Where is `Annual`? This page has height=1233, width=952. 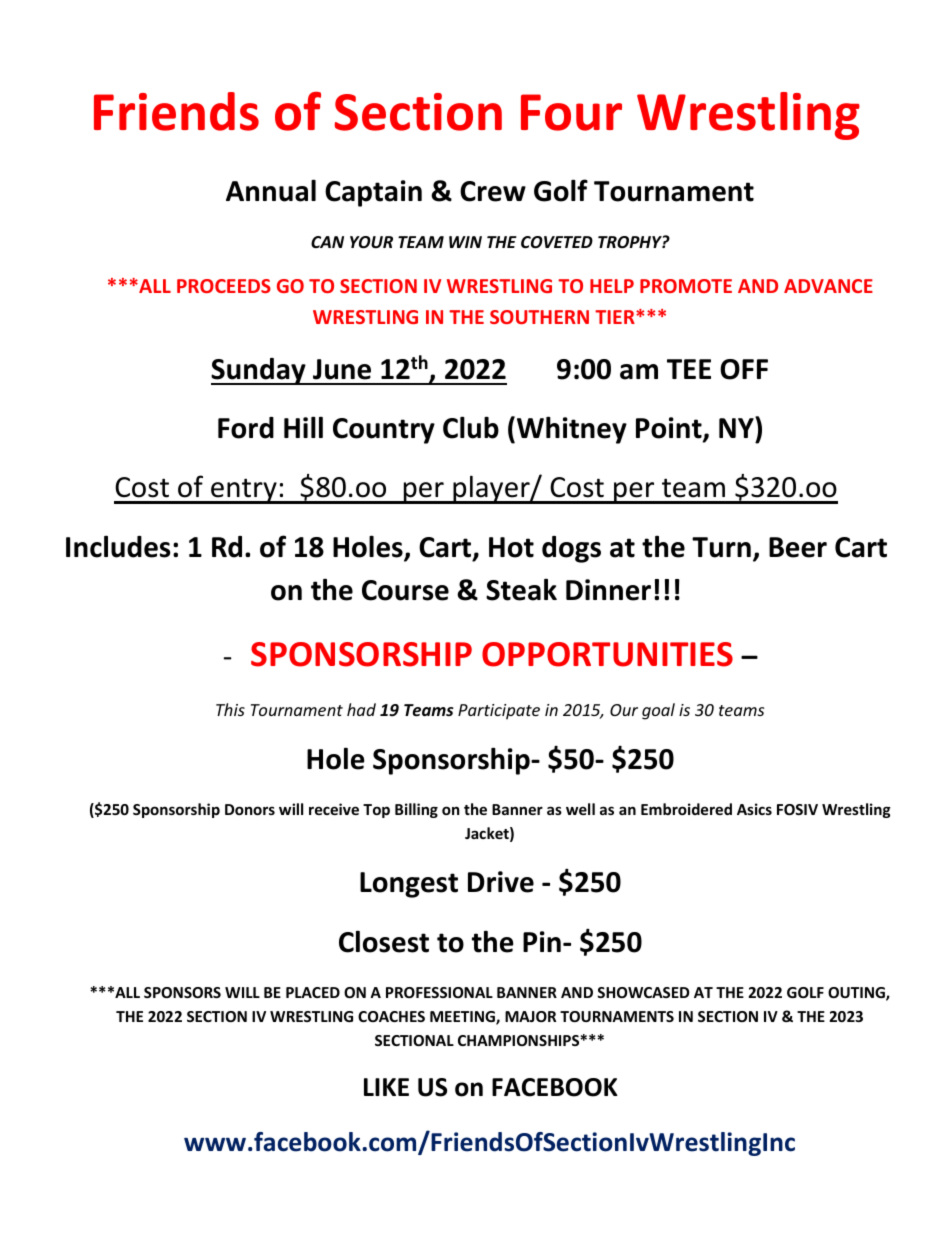
Annual is located at coordinates (271, 190).
